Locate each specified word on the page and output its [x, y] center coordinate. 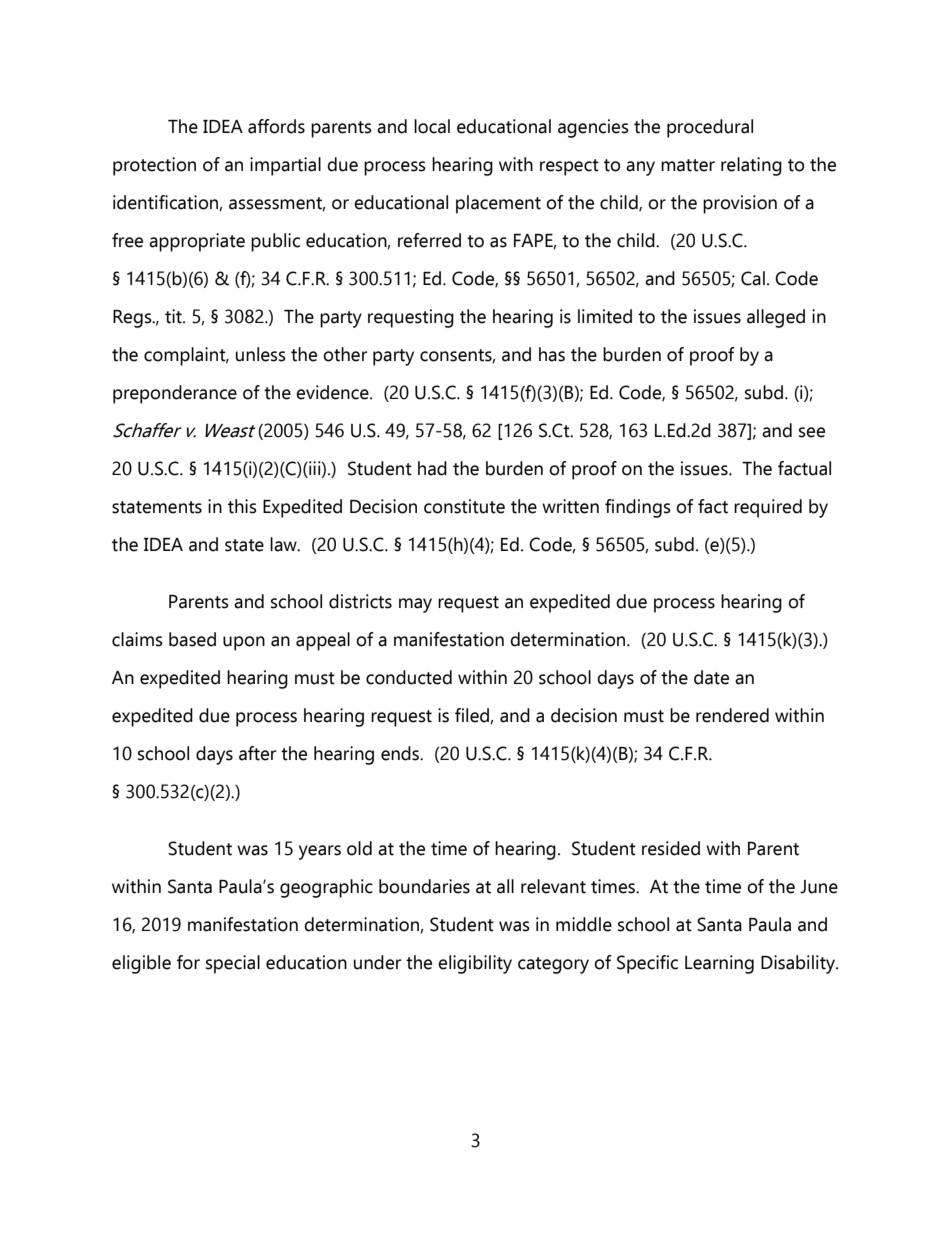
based [192, 639]
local [432, 126]
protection [154, 166]
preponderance [175, 394]
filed [473, 716]
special [233, 964]
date [711, 677]
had [432, 468]
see [812, 432]
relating [751, 166]
